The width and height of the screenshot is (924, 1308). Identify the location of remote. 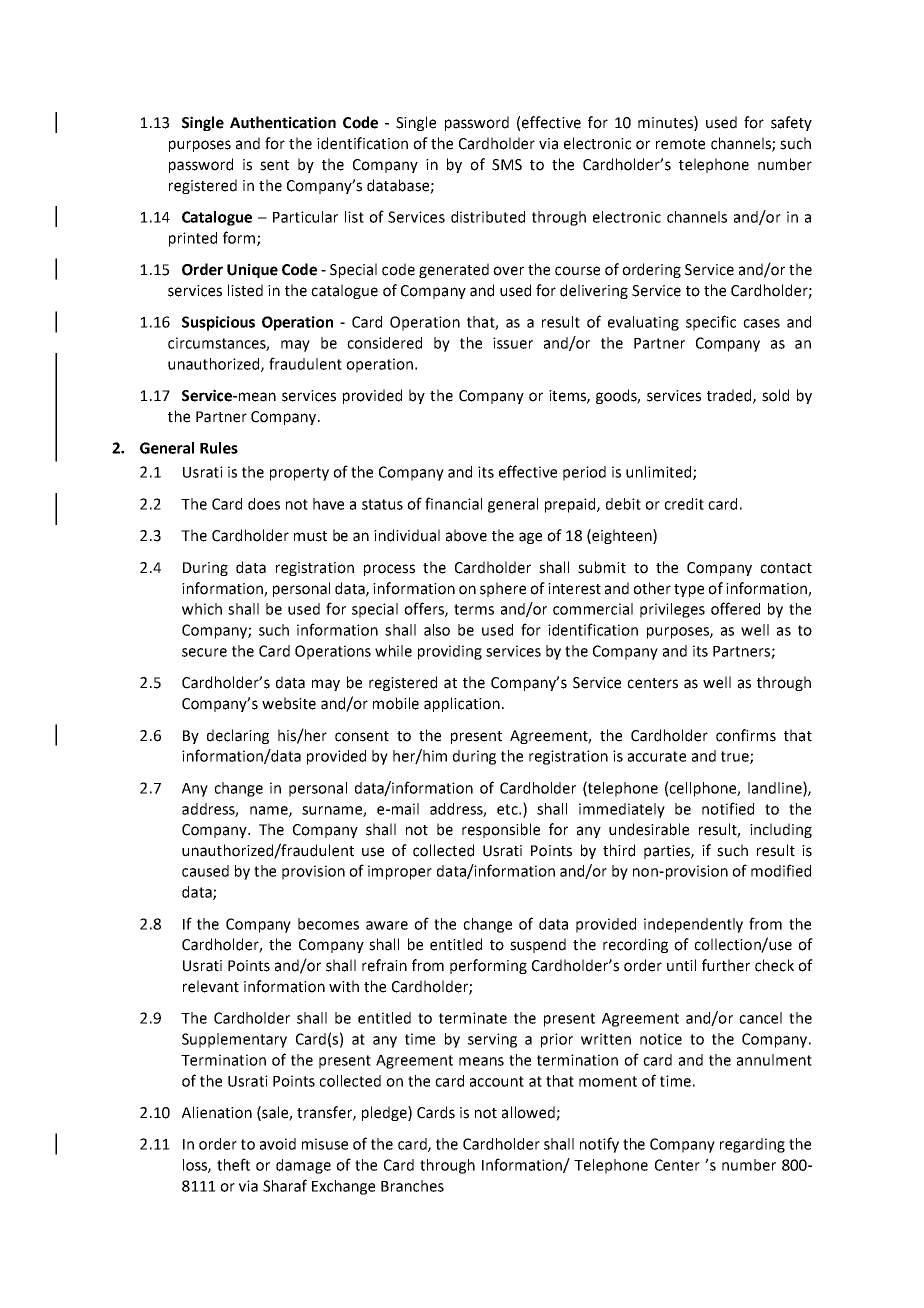
(680, 144).
